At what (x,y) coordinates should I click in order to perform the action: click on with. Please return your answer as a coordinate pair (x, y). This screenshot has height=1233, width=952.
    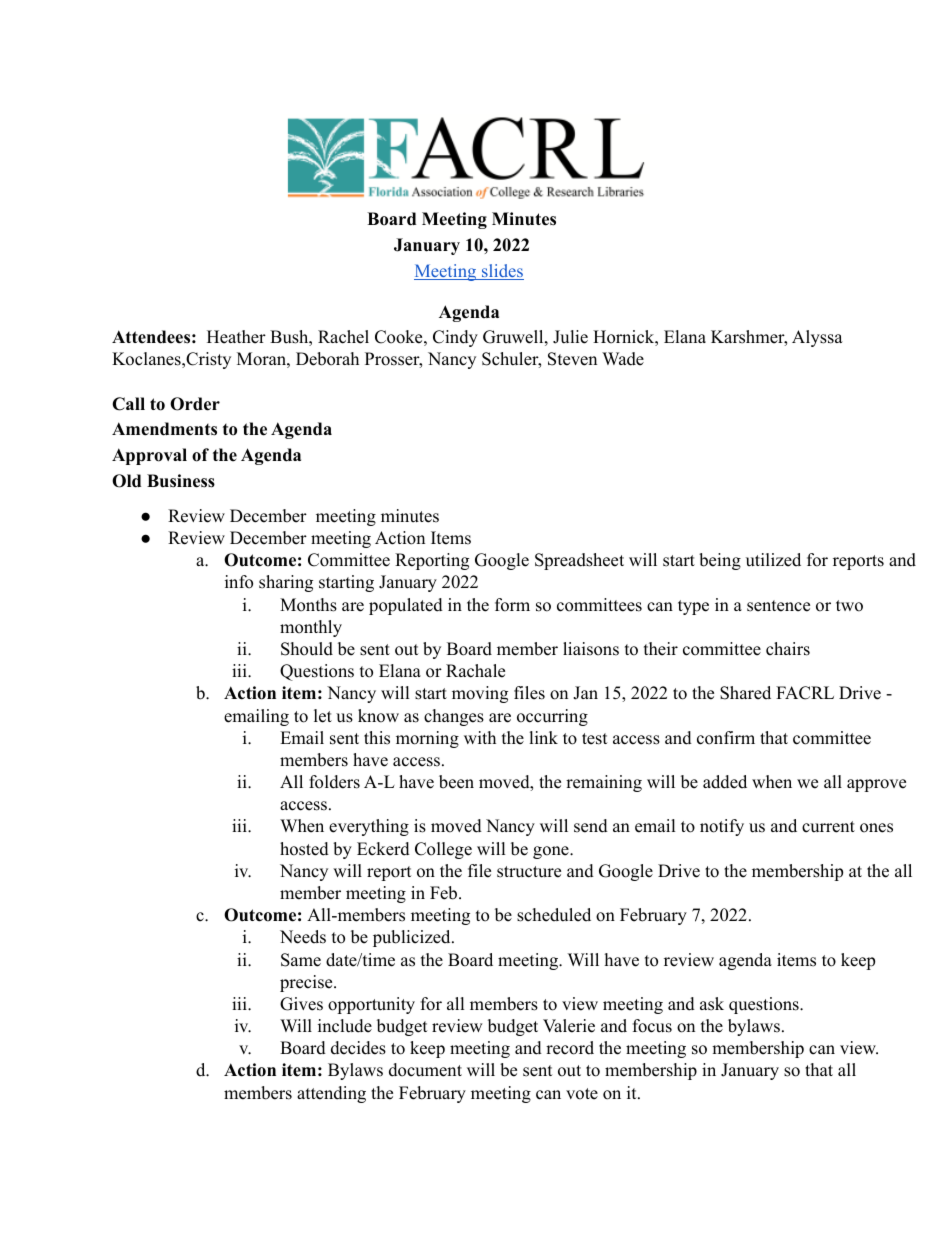
    Looking at the image, I should click on (480, 737).
